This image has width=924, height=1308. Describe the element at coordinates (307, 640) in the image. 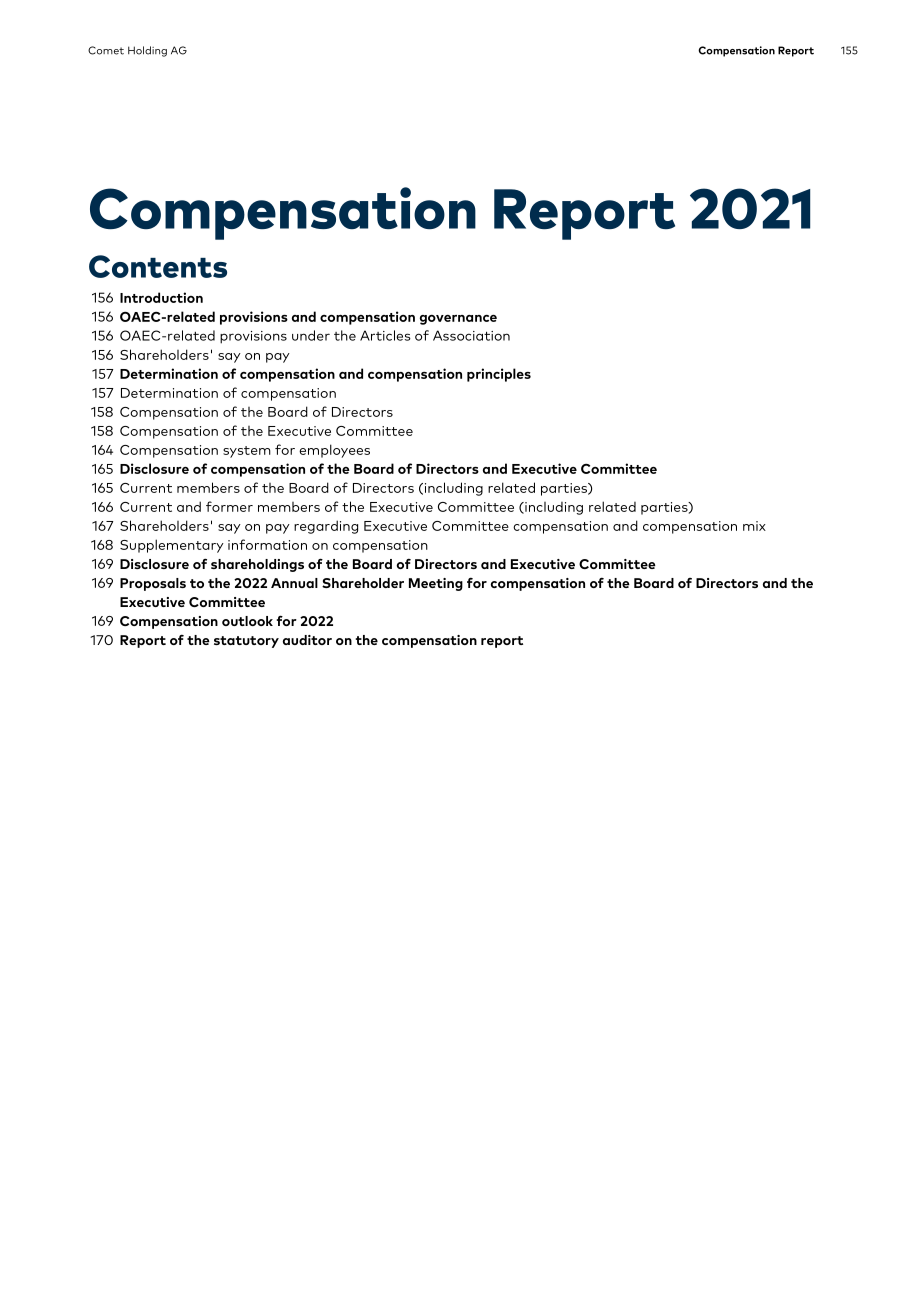

I see `auditor` at that location.
